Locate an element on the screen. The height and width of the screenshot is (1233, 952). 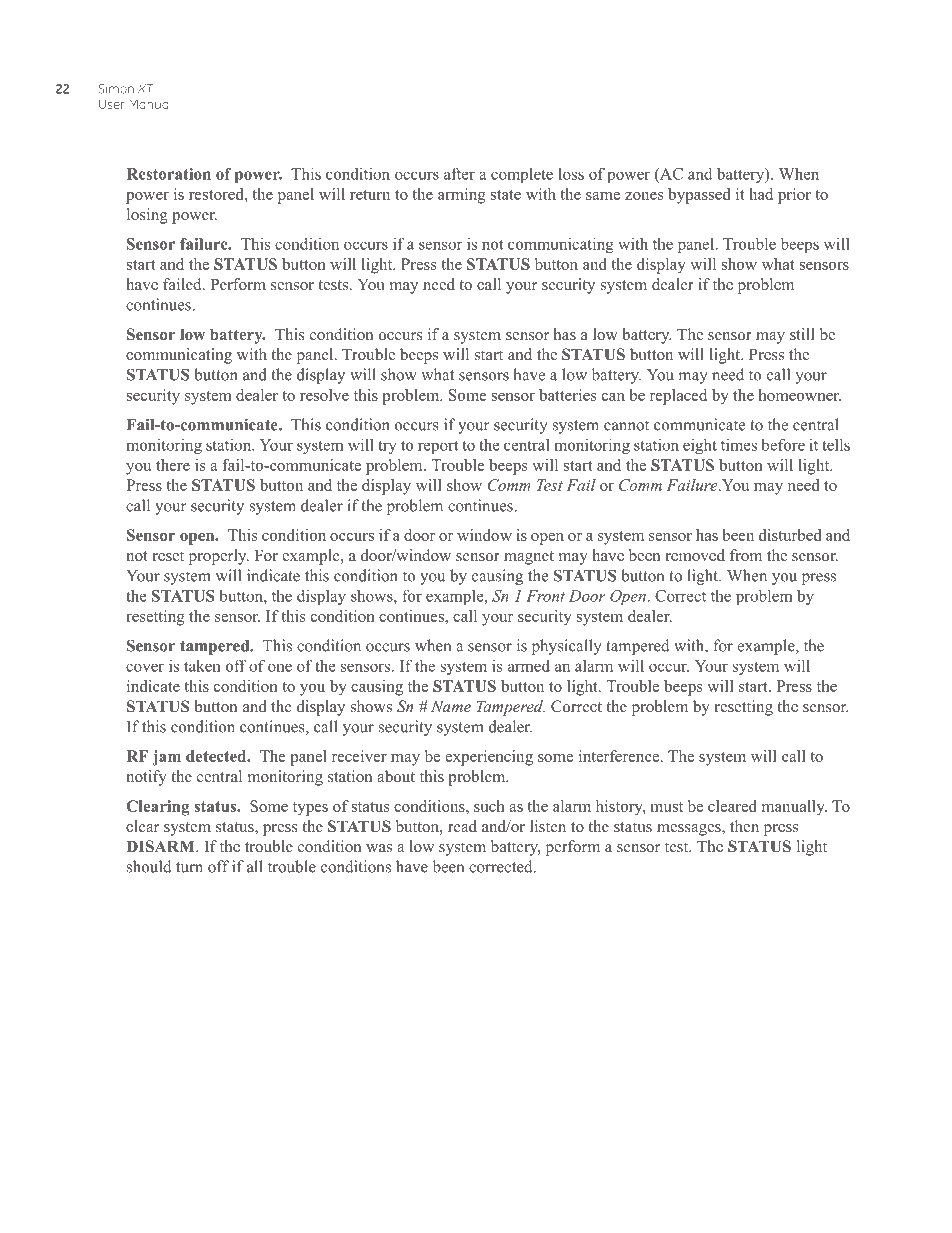
there is located at coordinates (173, 465).
